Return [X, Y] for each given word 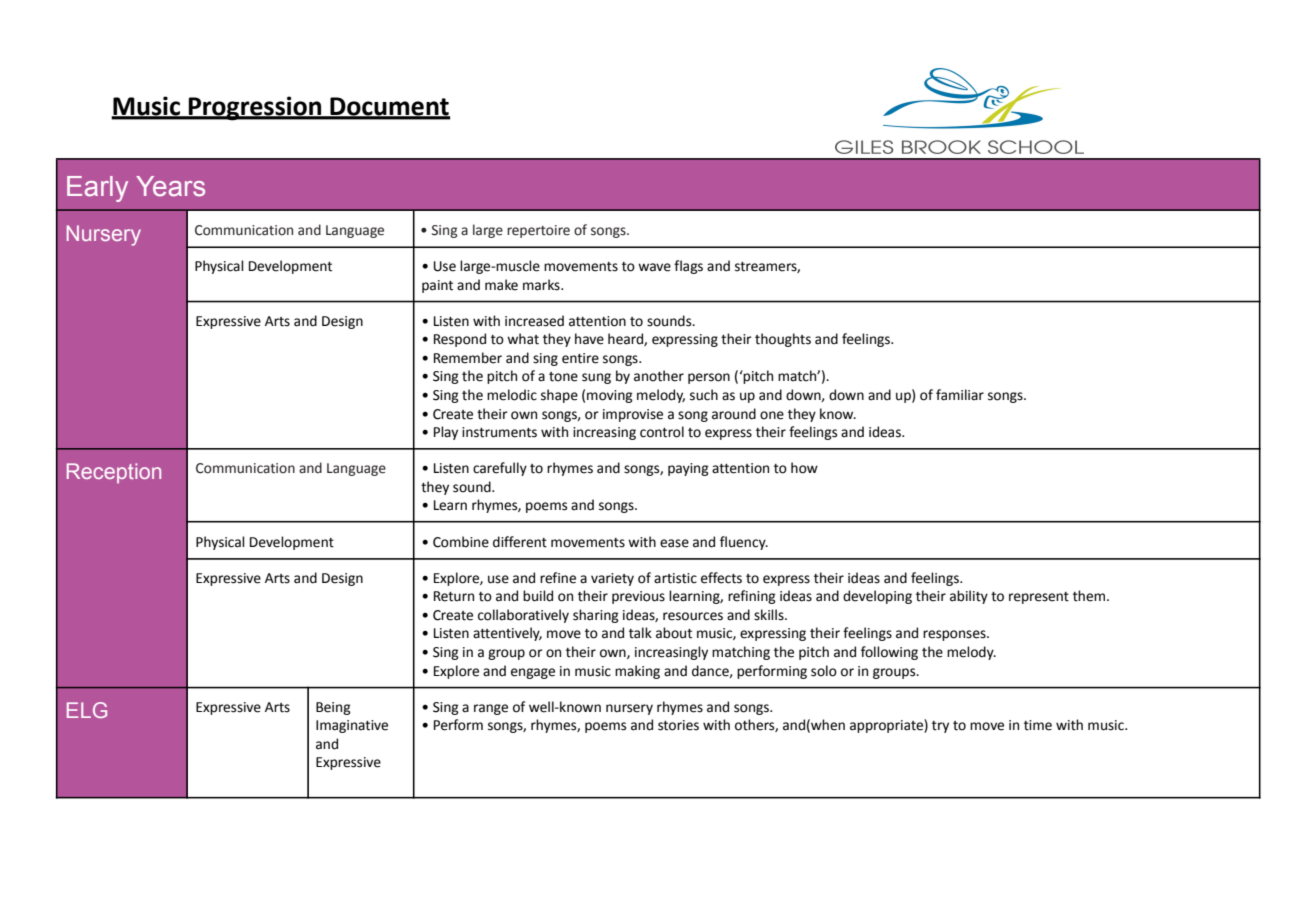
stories [678, 725]
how [804, 468]
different [520, 542]
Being [333, 708]
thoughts [783, 340]
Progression [255, 108]
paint [437, 286]
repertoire [538, 231]
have [589, 339]
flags [688, 267]
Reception [114, 473]
